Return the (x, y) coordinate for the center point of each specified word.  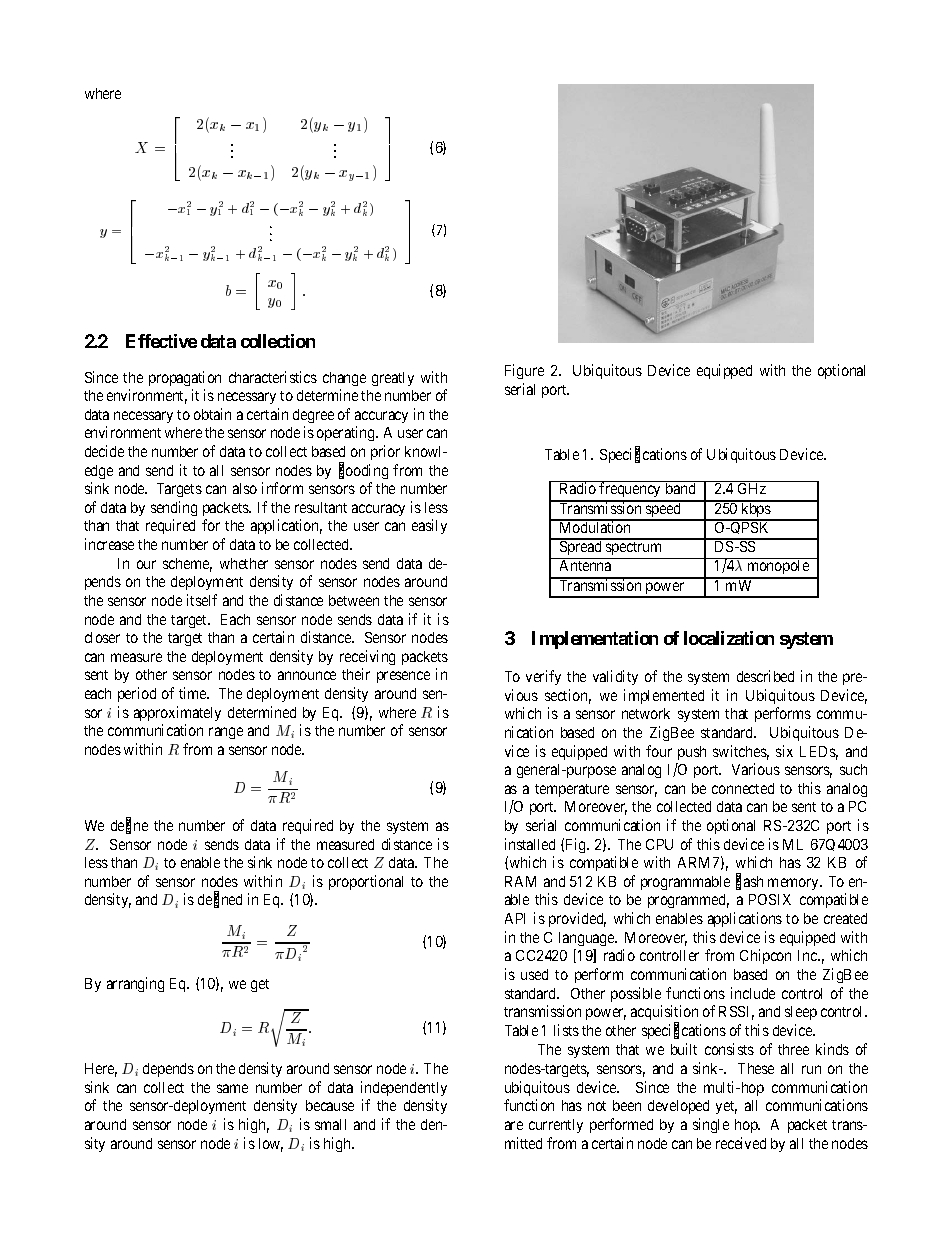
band (680, 488)
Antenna (585, 565)
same (232, 1088)
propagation (185, 378)
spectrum (634, 550)
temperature (572, 790)
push (692, 753)
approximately (177, 713)
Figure (524, 371)
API (515, 918)
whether (244, 563)
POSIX (770, 899)
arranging (135, 984)
